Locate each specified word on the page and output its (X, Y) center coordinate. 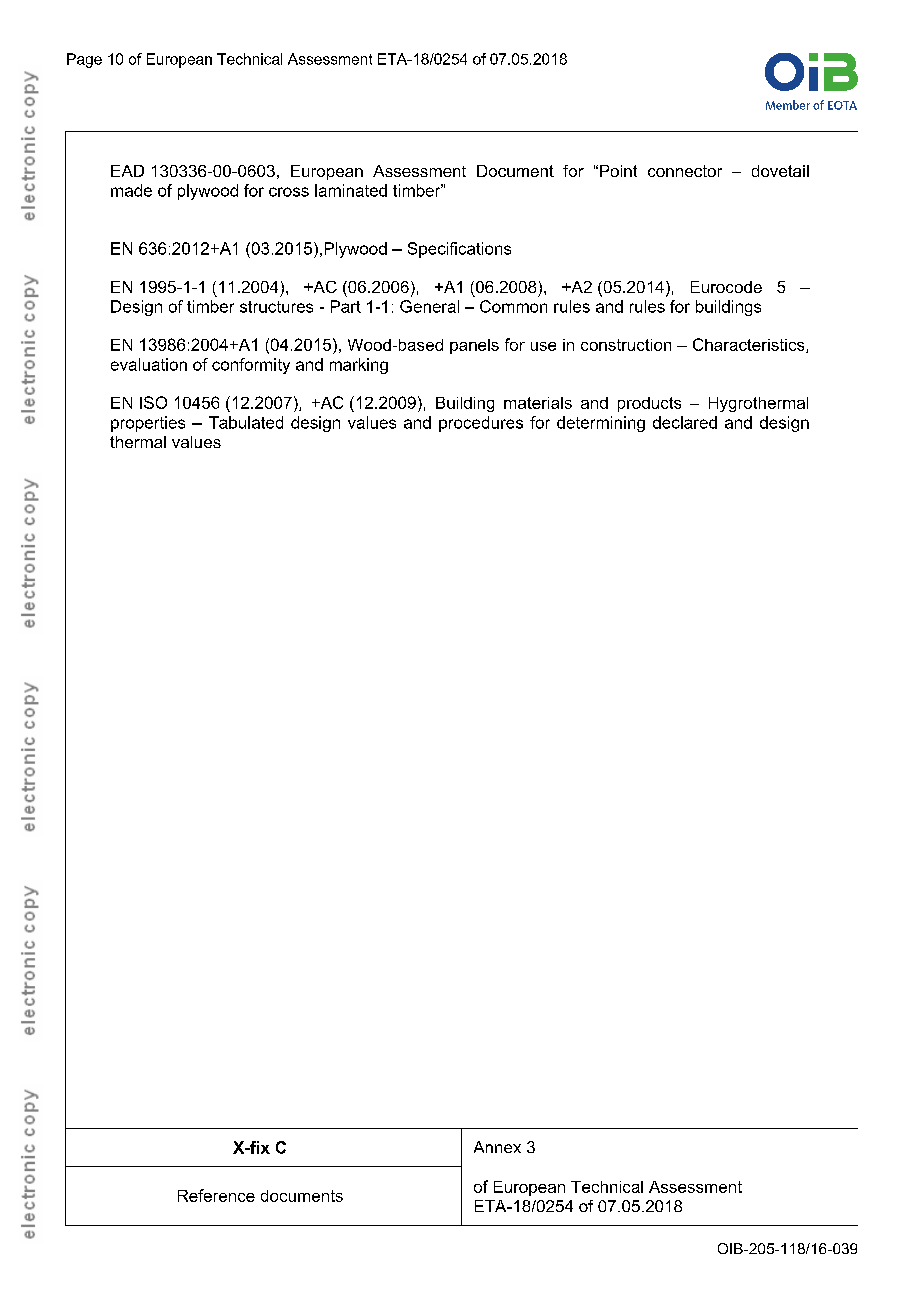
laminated (351, 190)
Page (84, 60)
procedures (481, 424)
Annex (497, 1147)
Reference (216, 1195)
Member (788, 105)
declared (685, 422)
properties (148, 424)
